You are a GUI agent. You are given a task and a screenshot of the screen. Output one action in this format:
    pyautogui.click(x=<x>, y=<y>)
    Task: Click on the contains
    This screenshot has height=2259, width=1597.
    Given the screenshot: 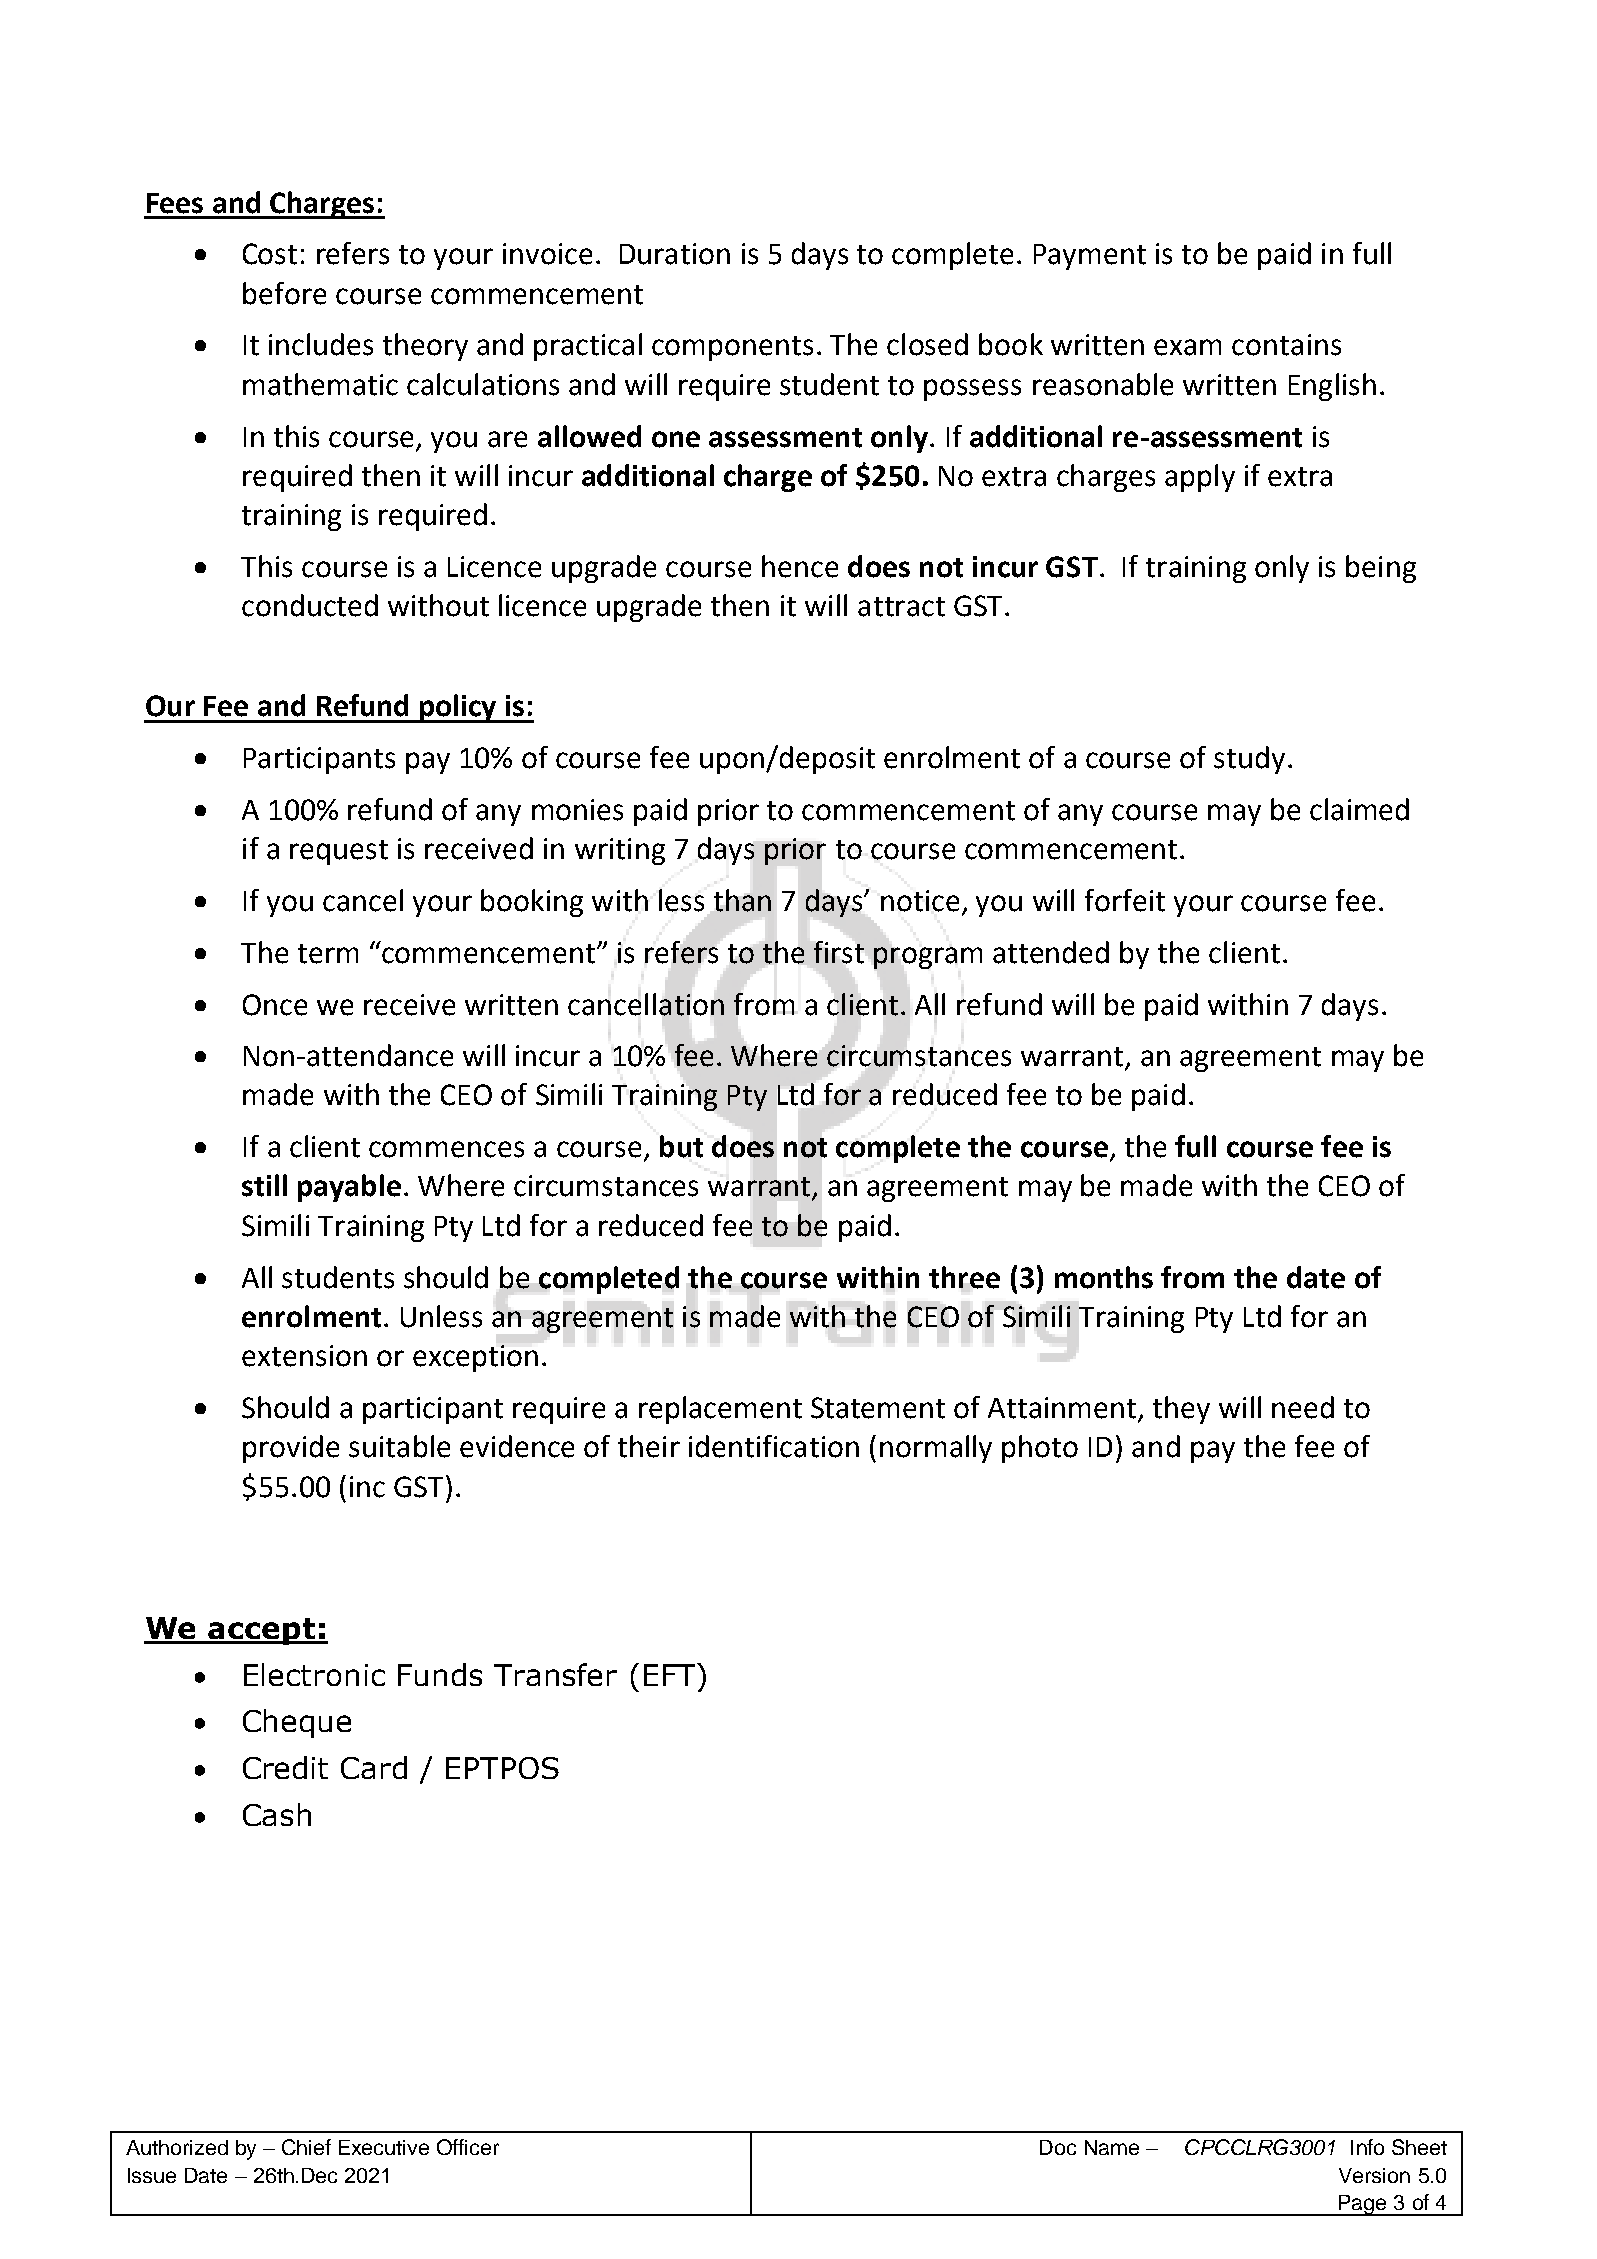 What is the action you would take?
    pyautogui.click(x=1286, y=345)
